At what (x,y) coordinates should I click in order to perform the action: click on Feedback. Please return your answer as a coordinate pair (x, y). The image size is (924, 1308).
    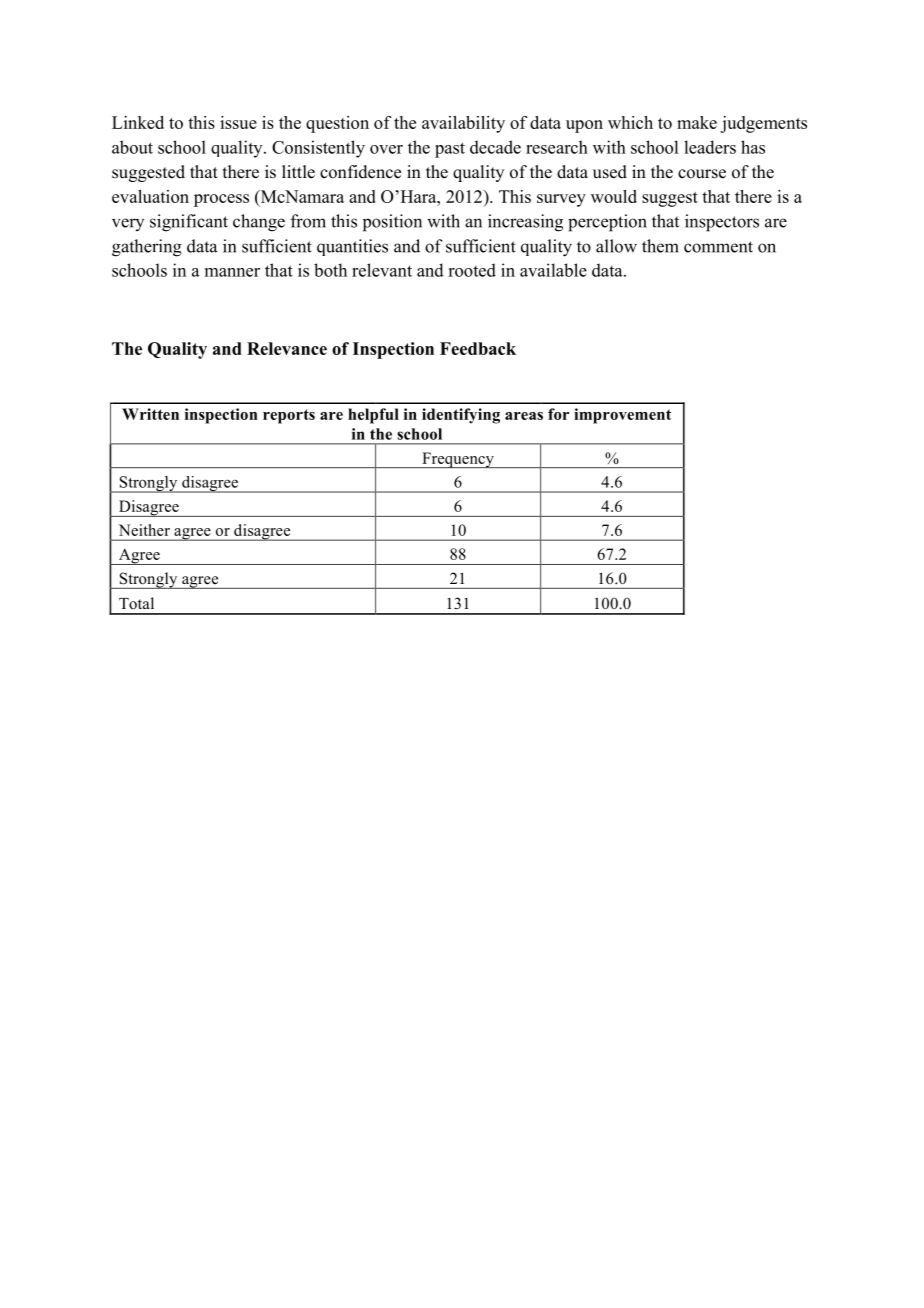
    Looking at the image, I should click on (478, 348).
